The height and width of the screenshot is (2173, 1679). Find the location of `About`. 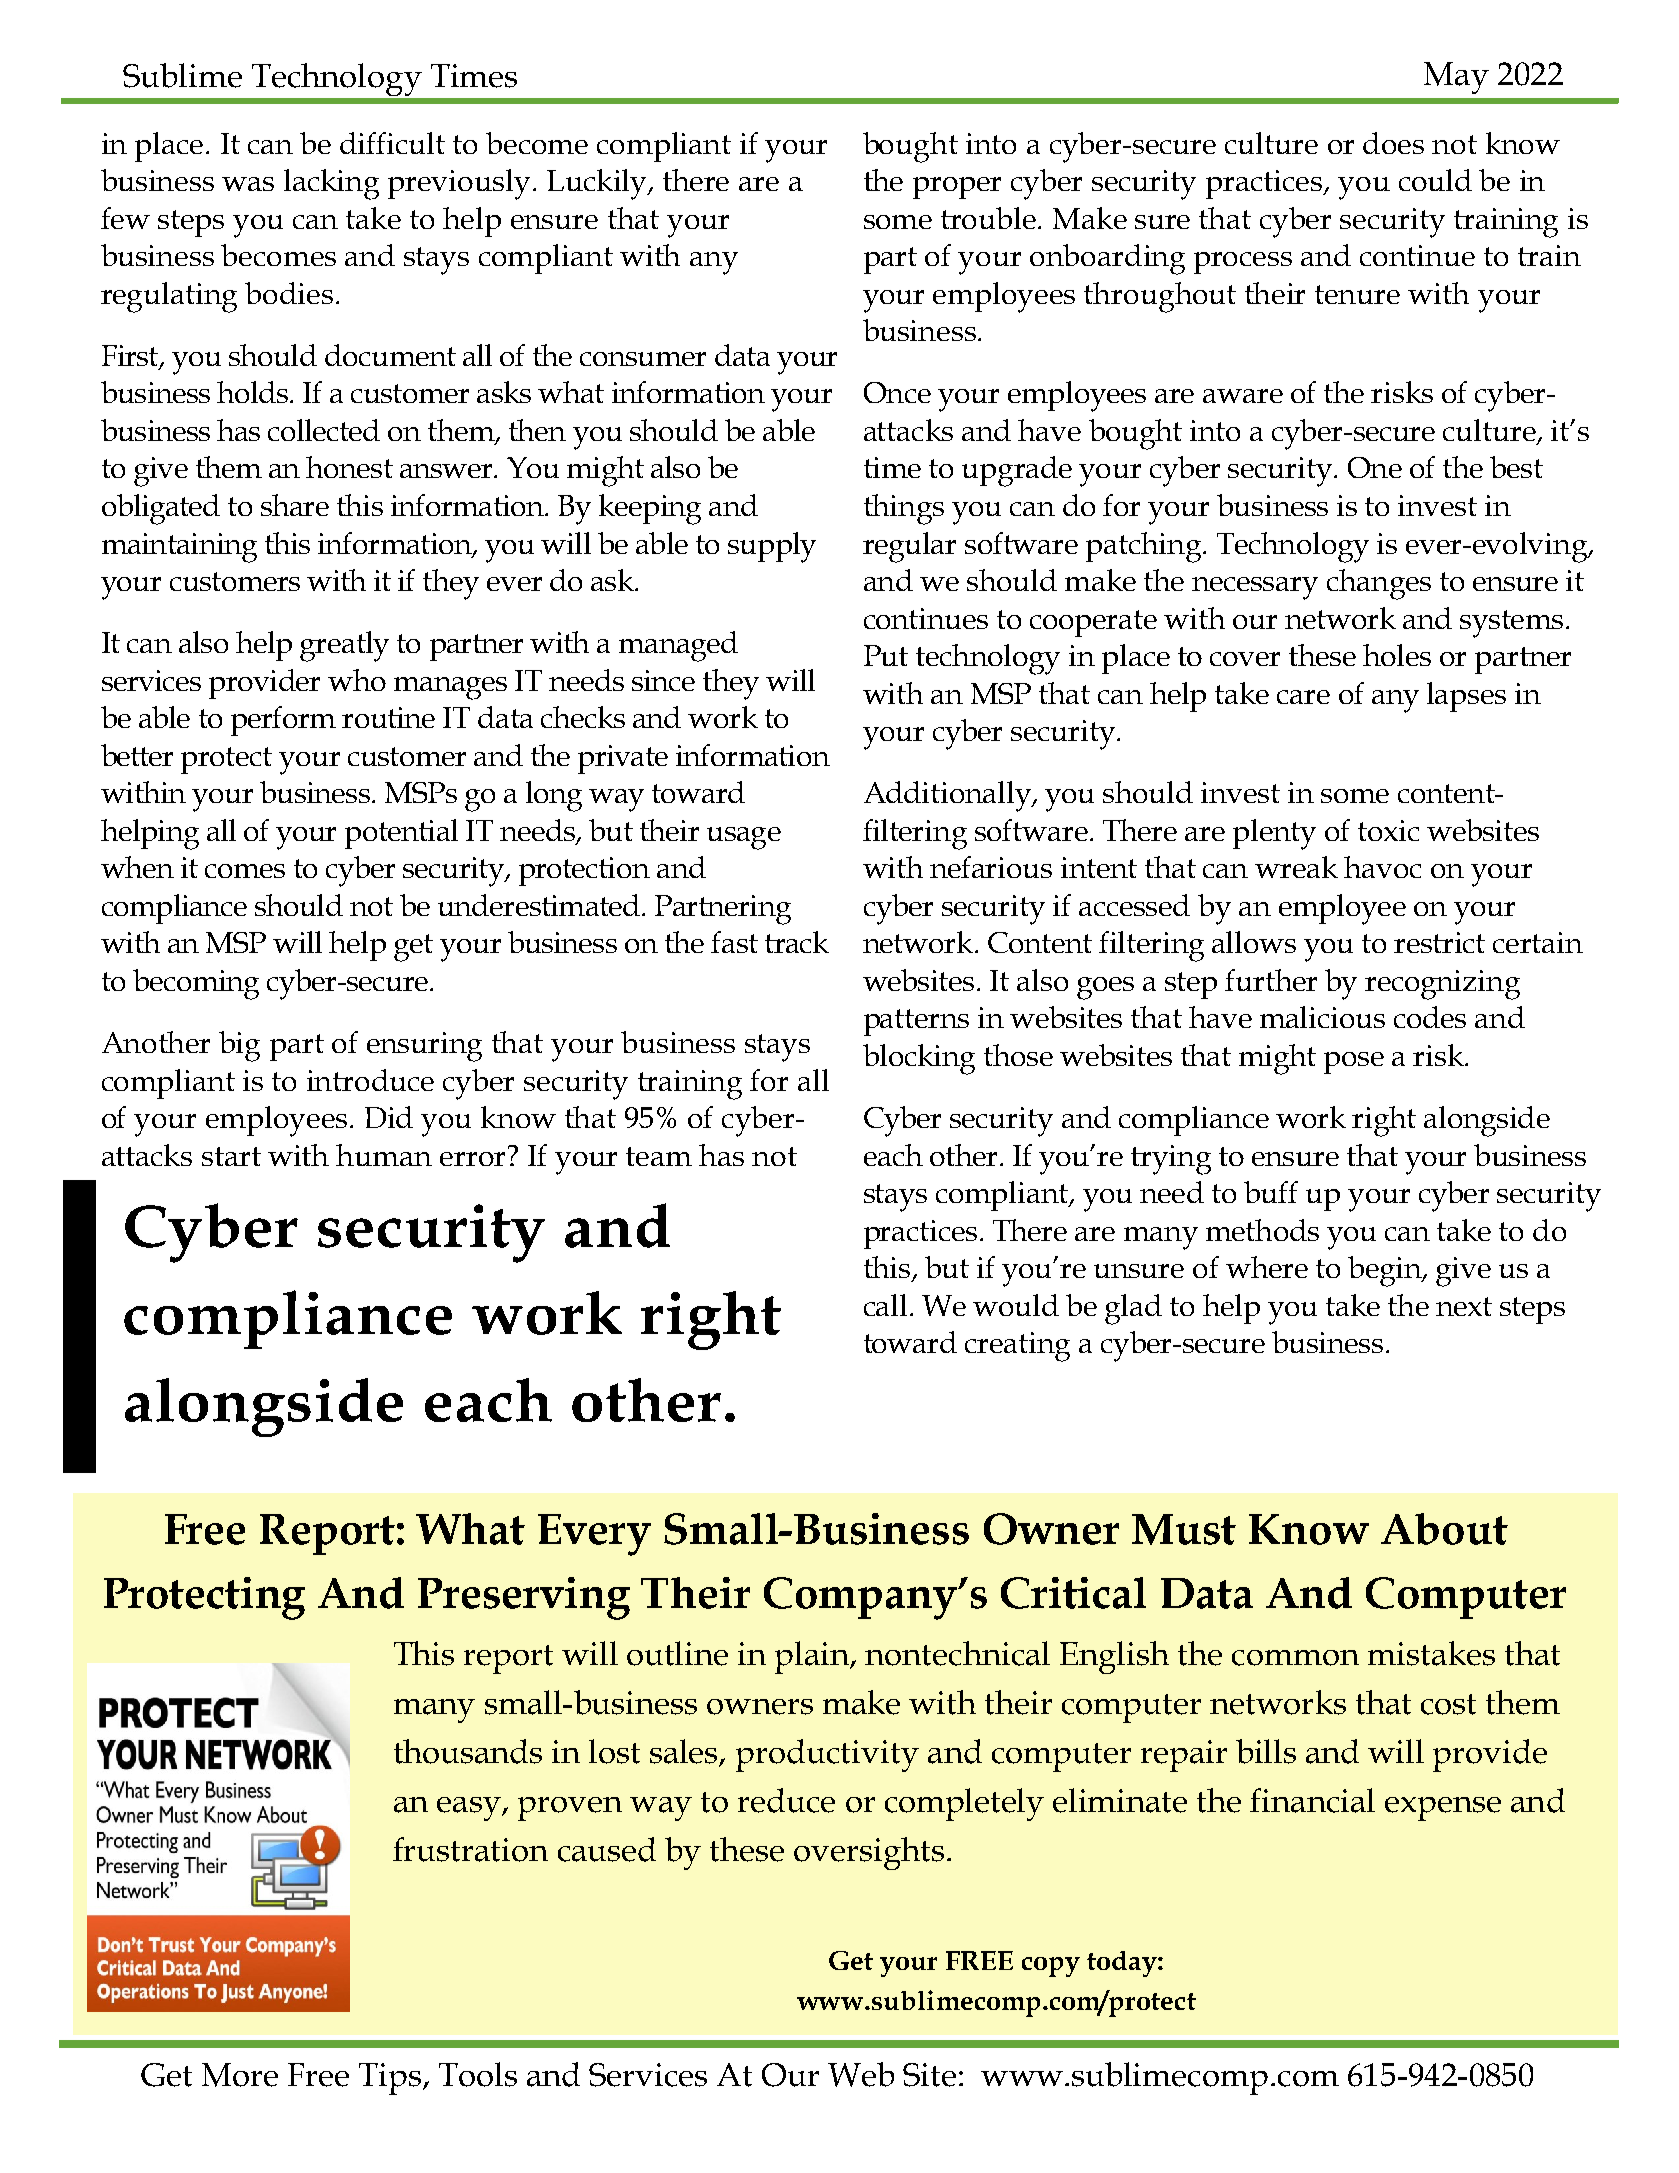

About is located at coordinates (1444, 1529).
